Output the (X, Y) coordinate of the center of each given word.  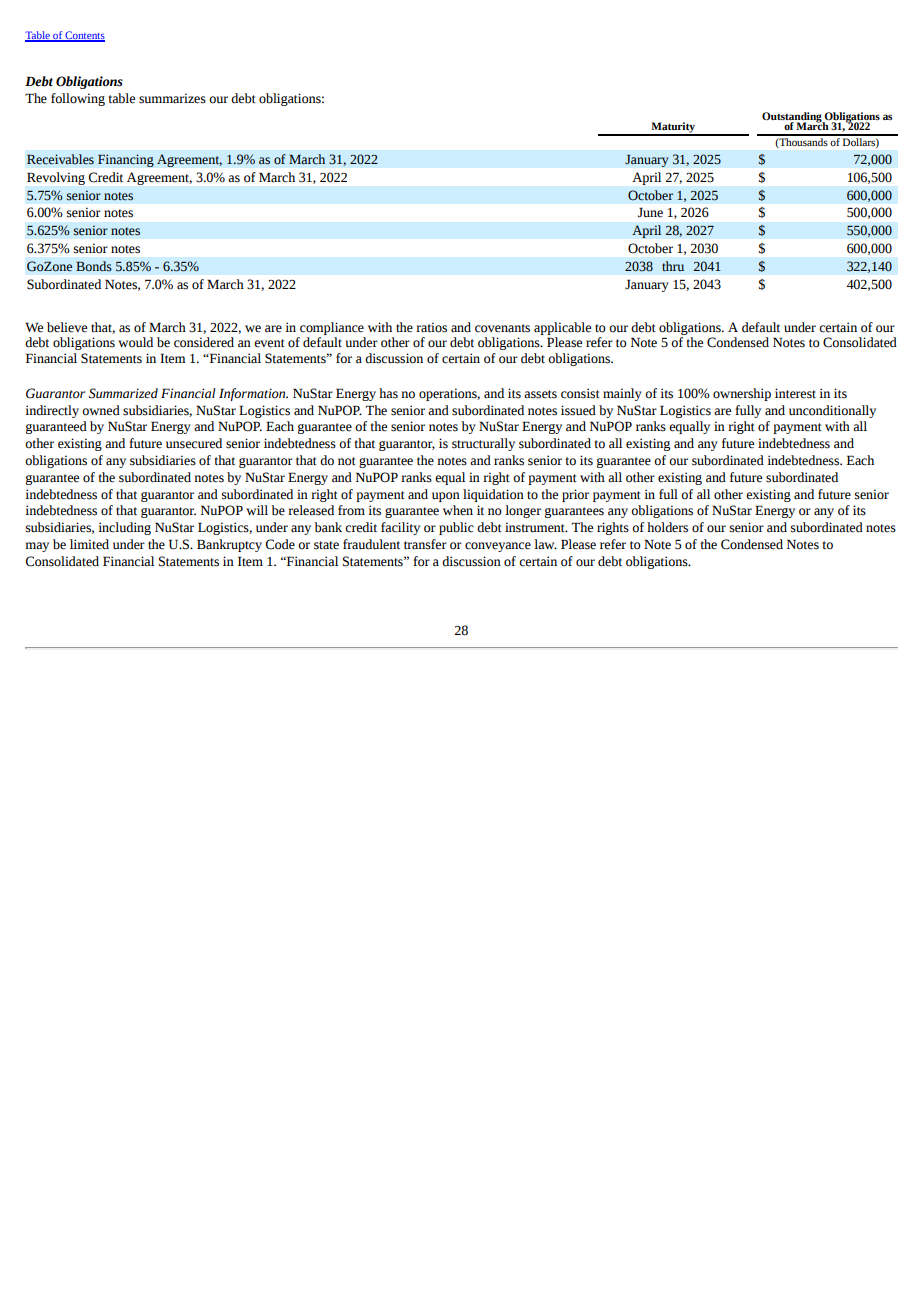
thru (673, 266)
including (124, 528)
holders (667, 527)
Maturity (673, 128)
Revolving (56, 178)
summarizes (172, 98)
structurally (483, 444)
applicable (562, 328)
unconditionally (832, 411)
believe (67, 327)
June (650, 212)
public (456, 528)
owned (101, 410)
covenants (502, 328)
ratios (431, 327)
